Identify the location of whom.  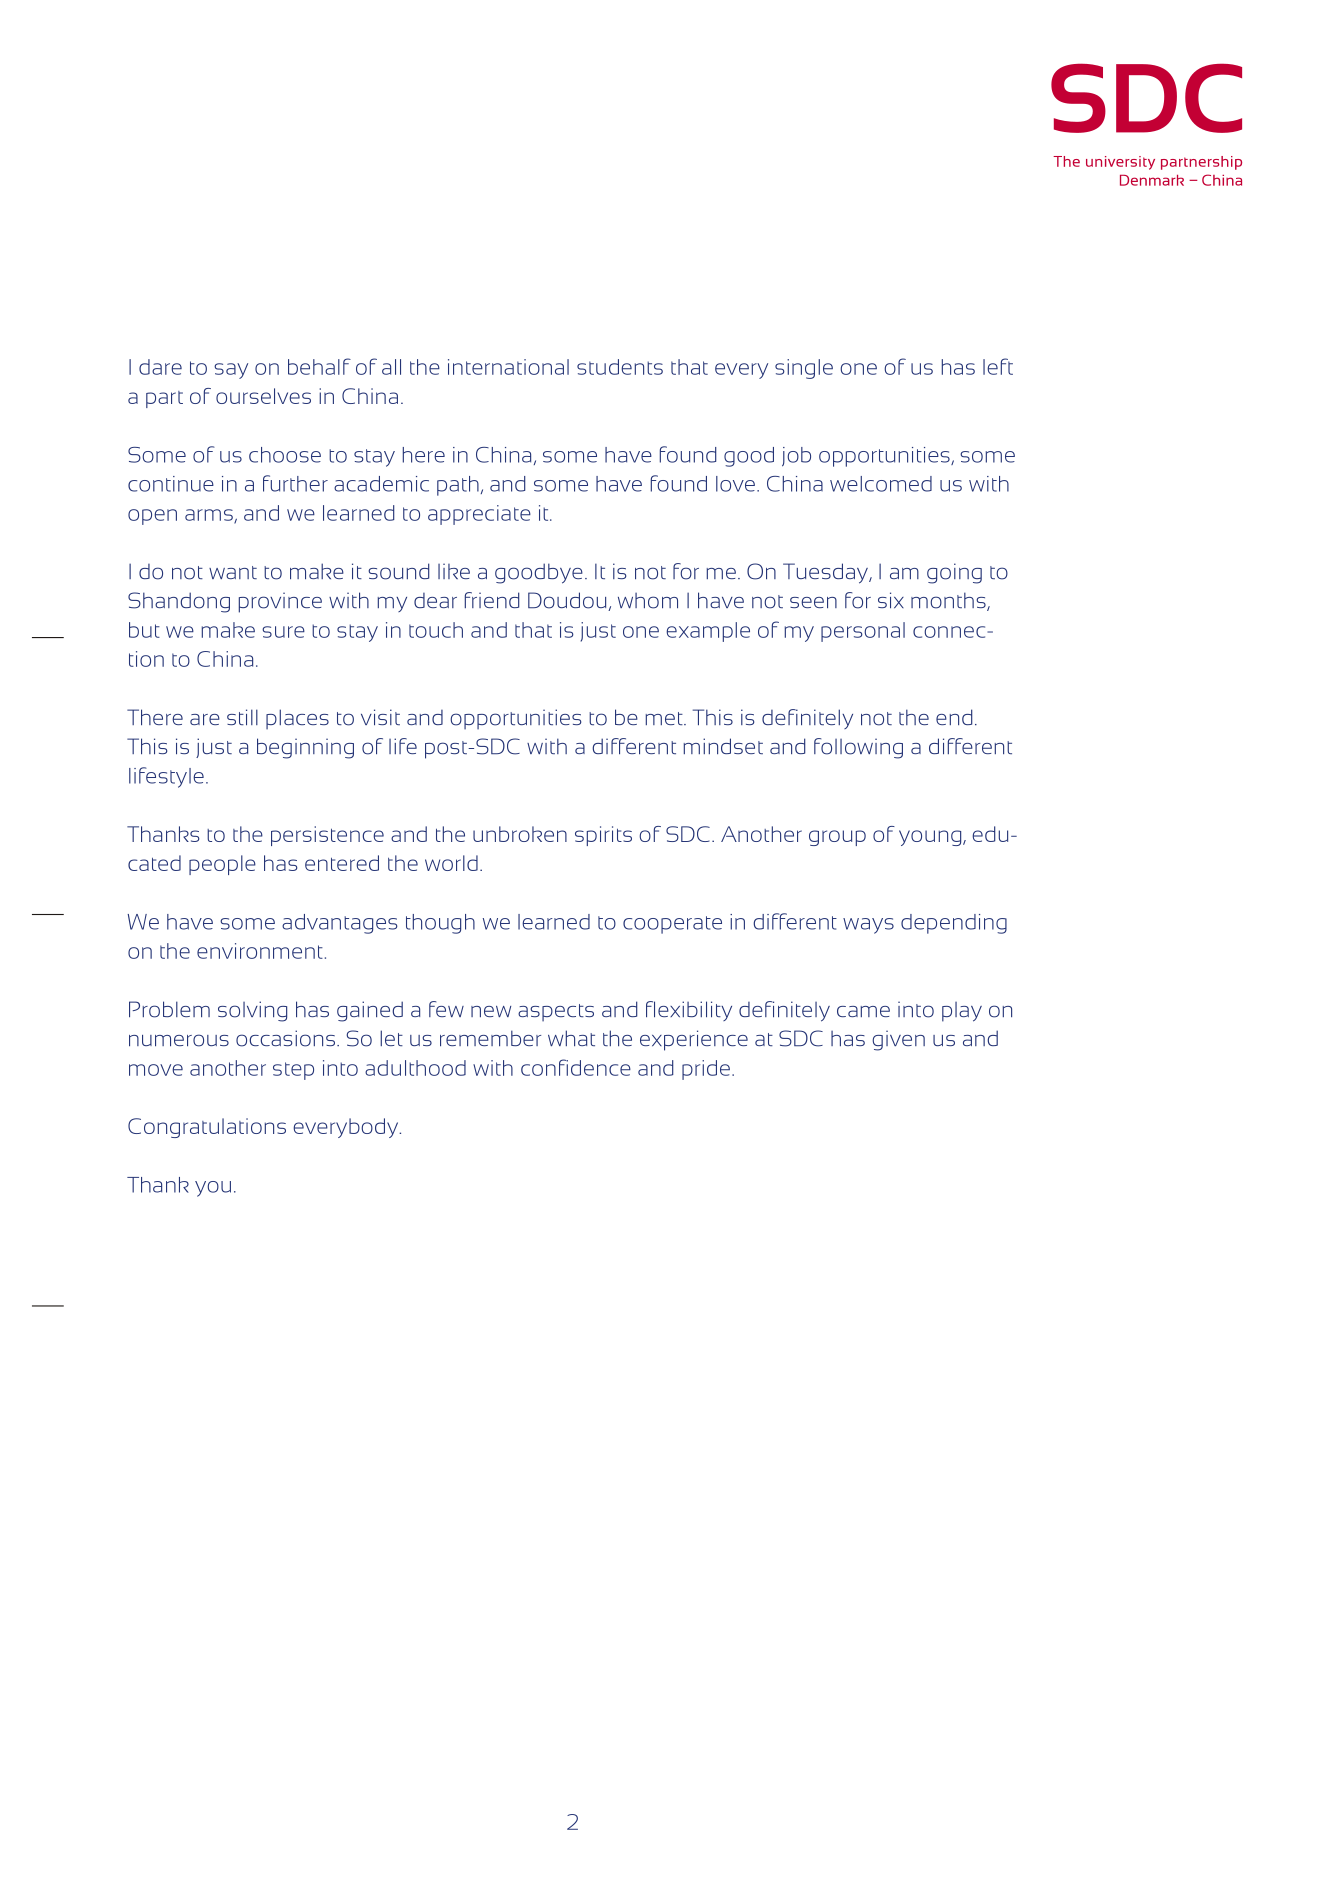
(648, 601).
